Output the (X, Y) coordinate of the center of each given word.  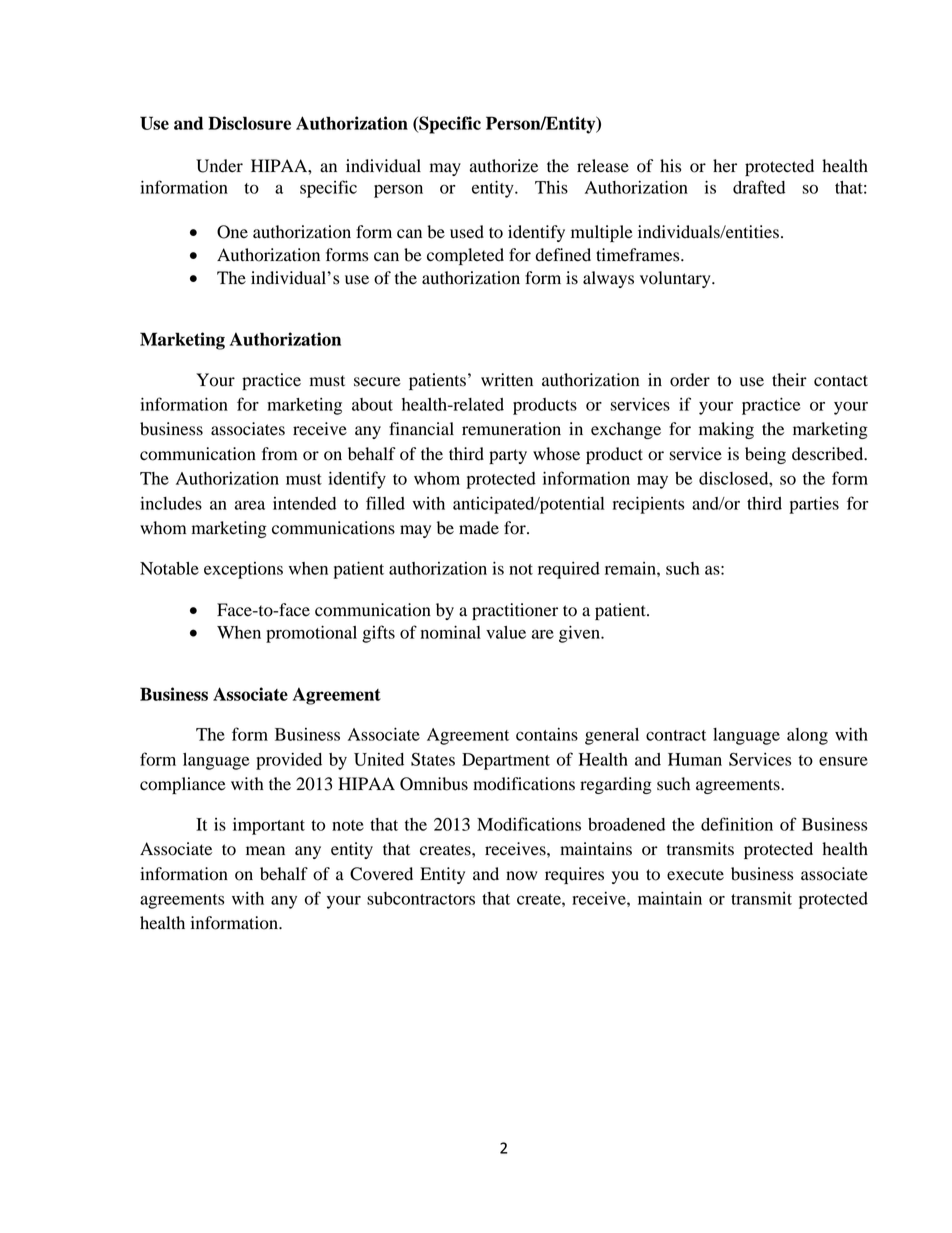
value (506, 632)
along (807, 736)
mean (265, 851)
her (725, 166)
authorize (504, 166)
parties (814, 505)
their (789, 380)
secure (377, 382)
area (250, 505)
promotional (311, 634)
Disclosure (249, 123)
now (521, 876)
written (507, 379)
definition (737, 824)
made (479, 528)
